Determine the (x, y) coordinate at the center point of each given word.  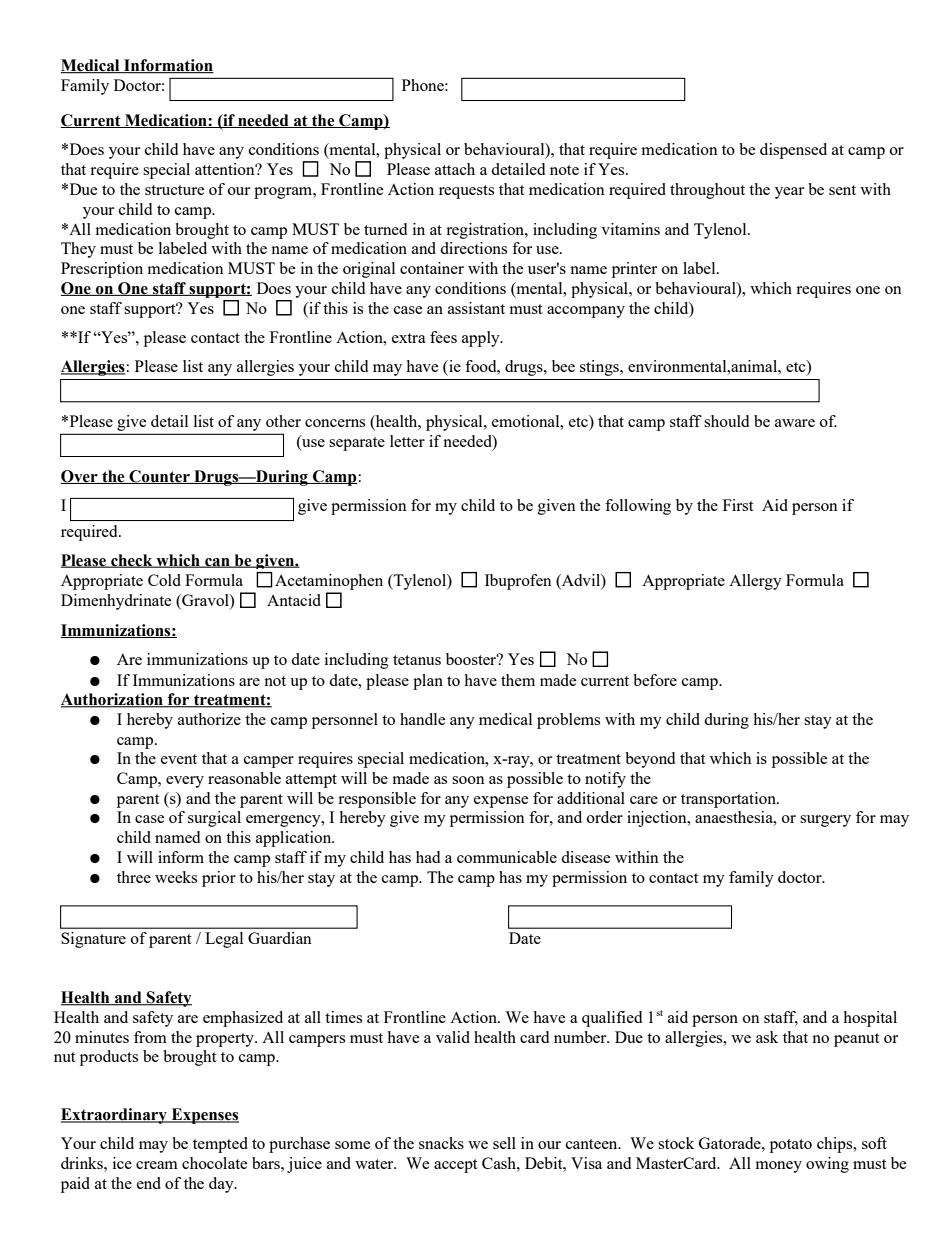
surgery (825, 821)
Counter (159, 477)
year (789, 193)
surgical (214, 819)
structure (174, 190)
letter (407, 441)
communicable (507, 857)
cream (157, 1165)
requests (466, 192)
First (738, 505)
